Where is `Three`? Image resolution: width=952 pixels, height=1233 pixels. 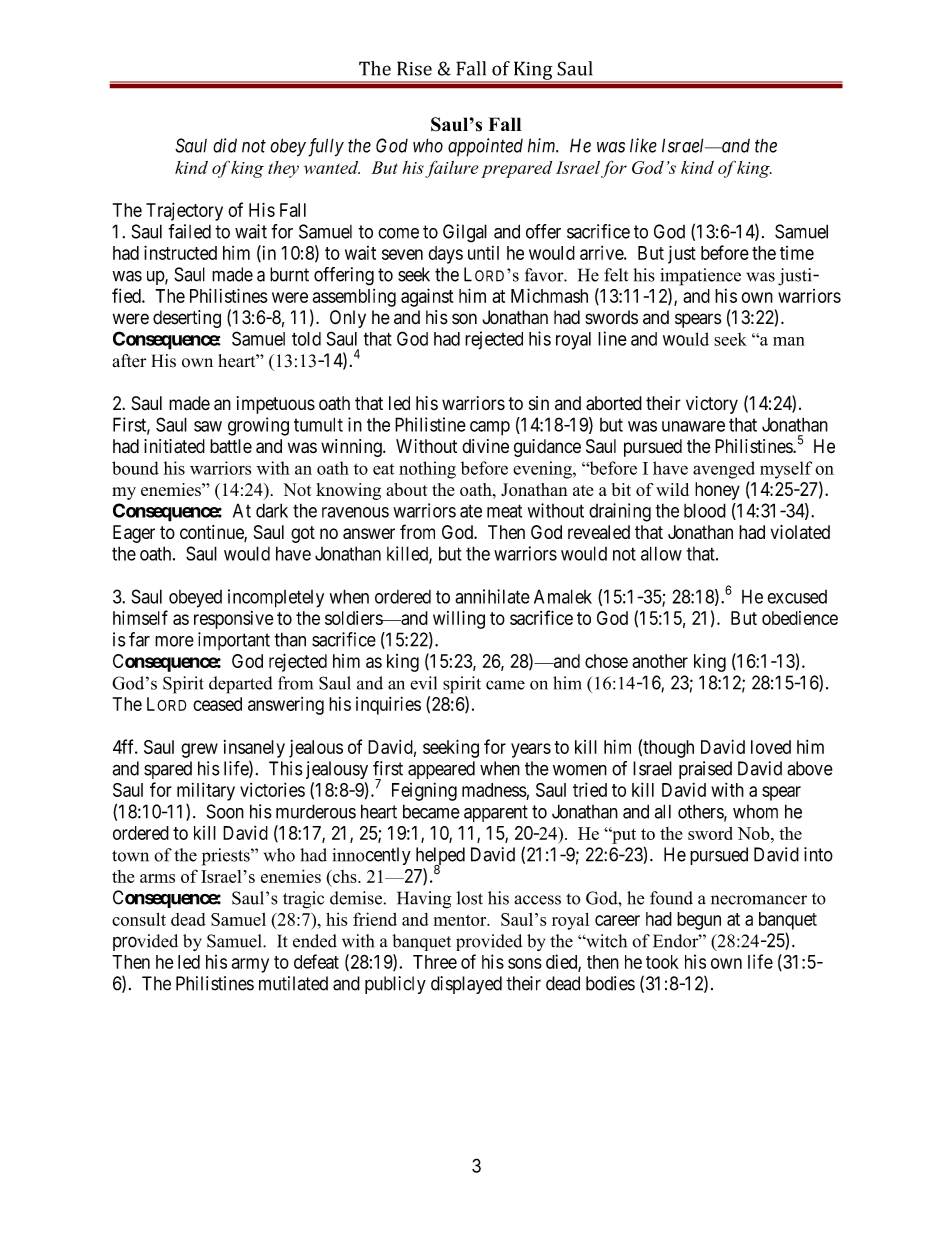 Three is located at coordinates (435, 962).
